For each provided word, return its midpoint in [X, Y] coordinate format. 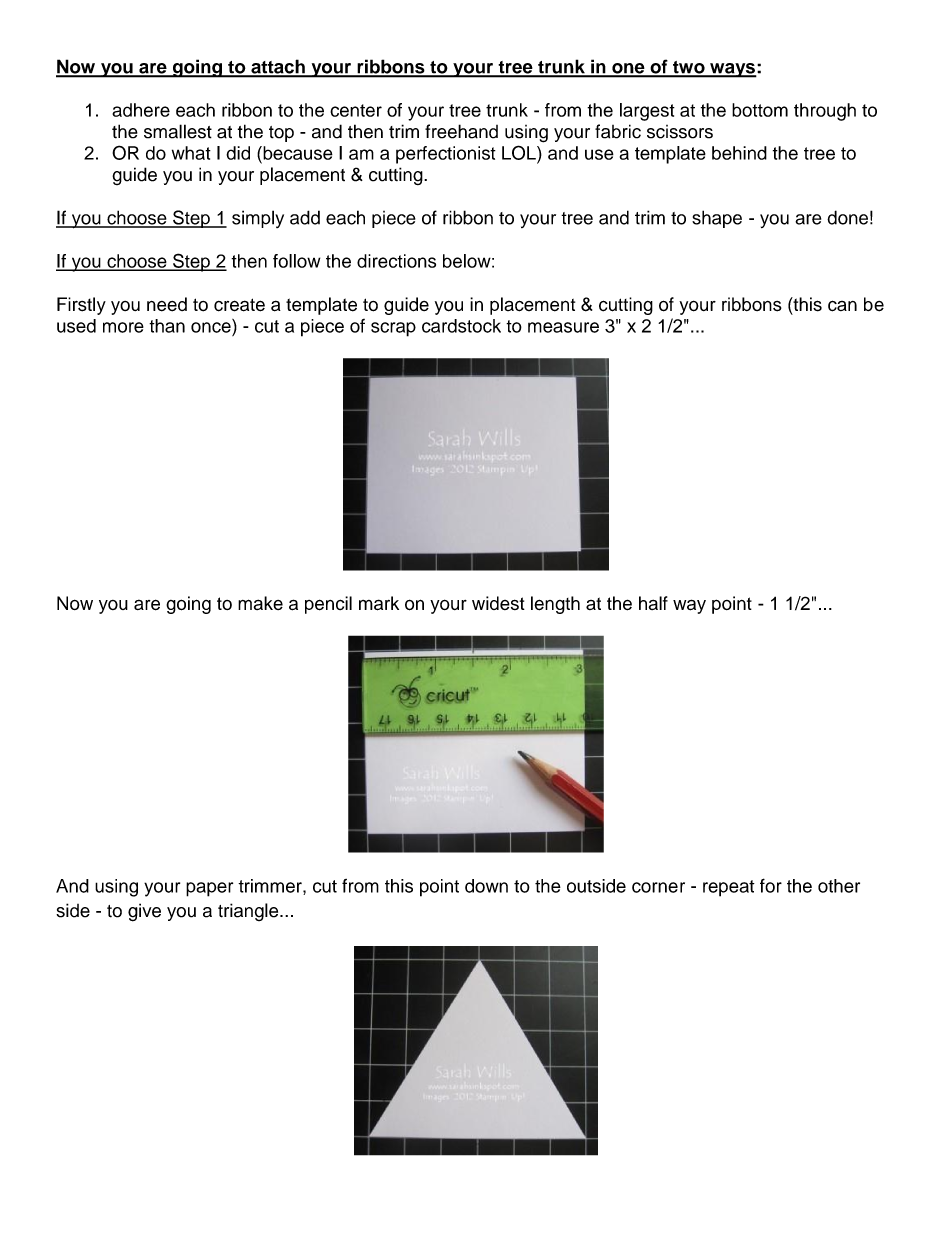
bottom [760, 110]
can [842, 306]
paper [209, 889]
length [555, 605]
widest [498, 603]
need [167, 304]
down [486, 886]
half [653, 603]
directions [396, 261]
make [260, 603]
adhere [141, 110]
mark [379, 603]
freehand [461, 131]
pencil [328, 605]
